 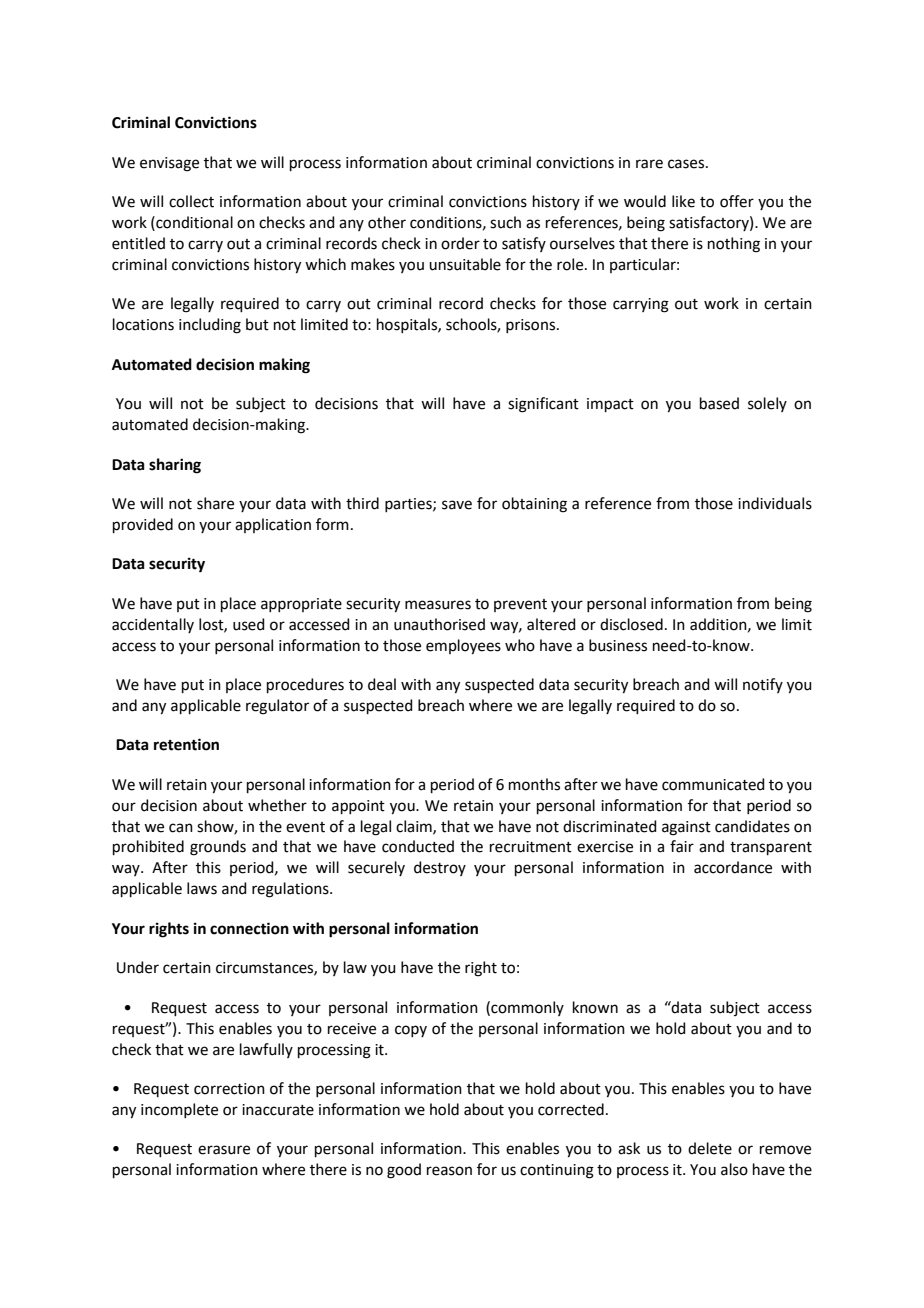 I want to click on against, so click(x=686, y=828).
